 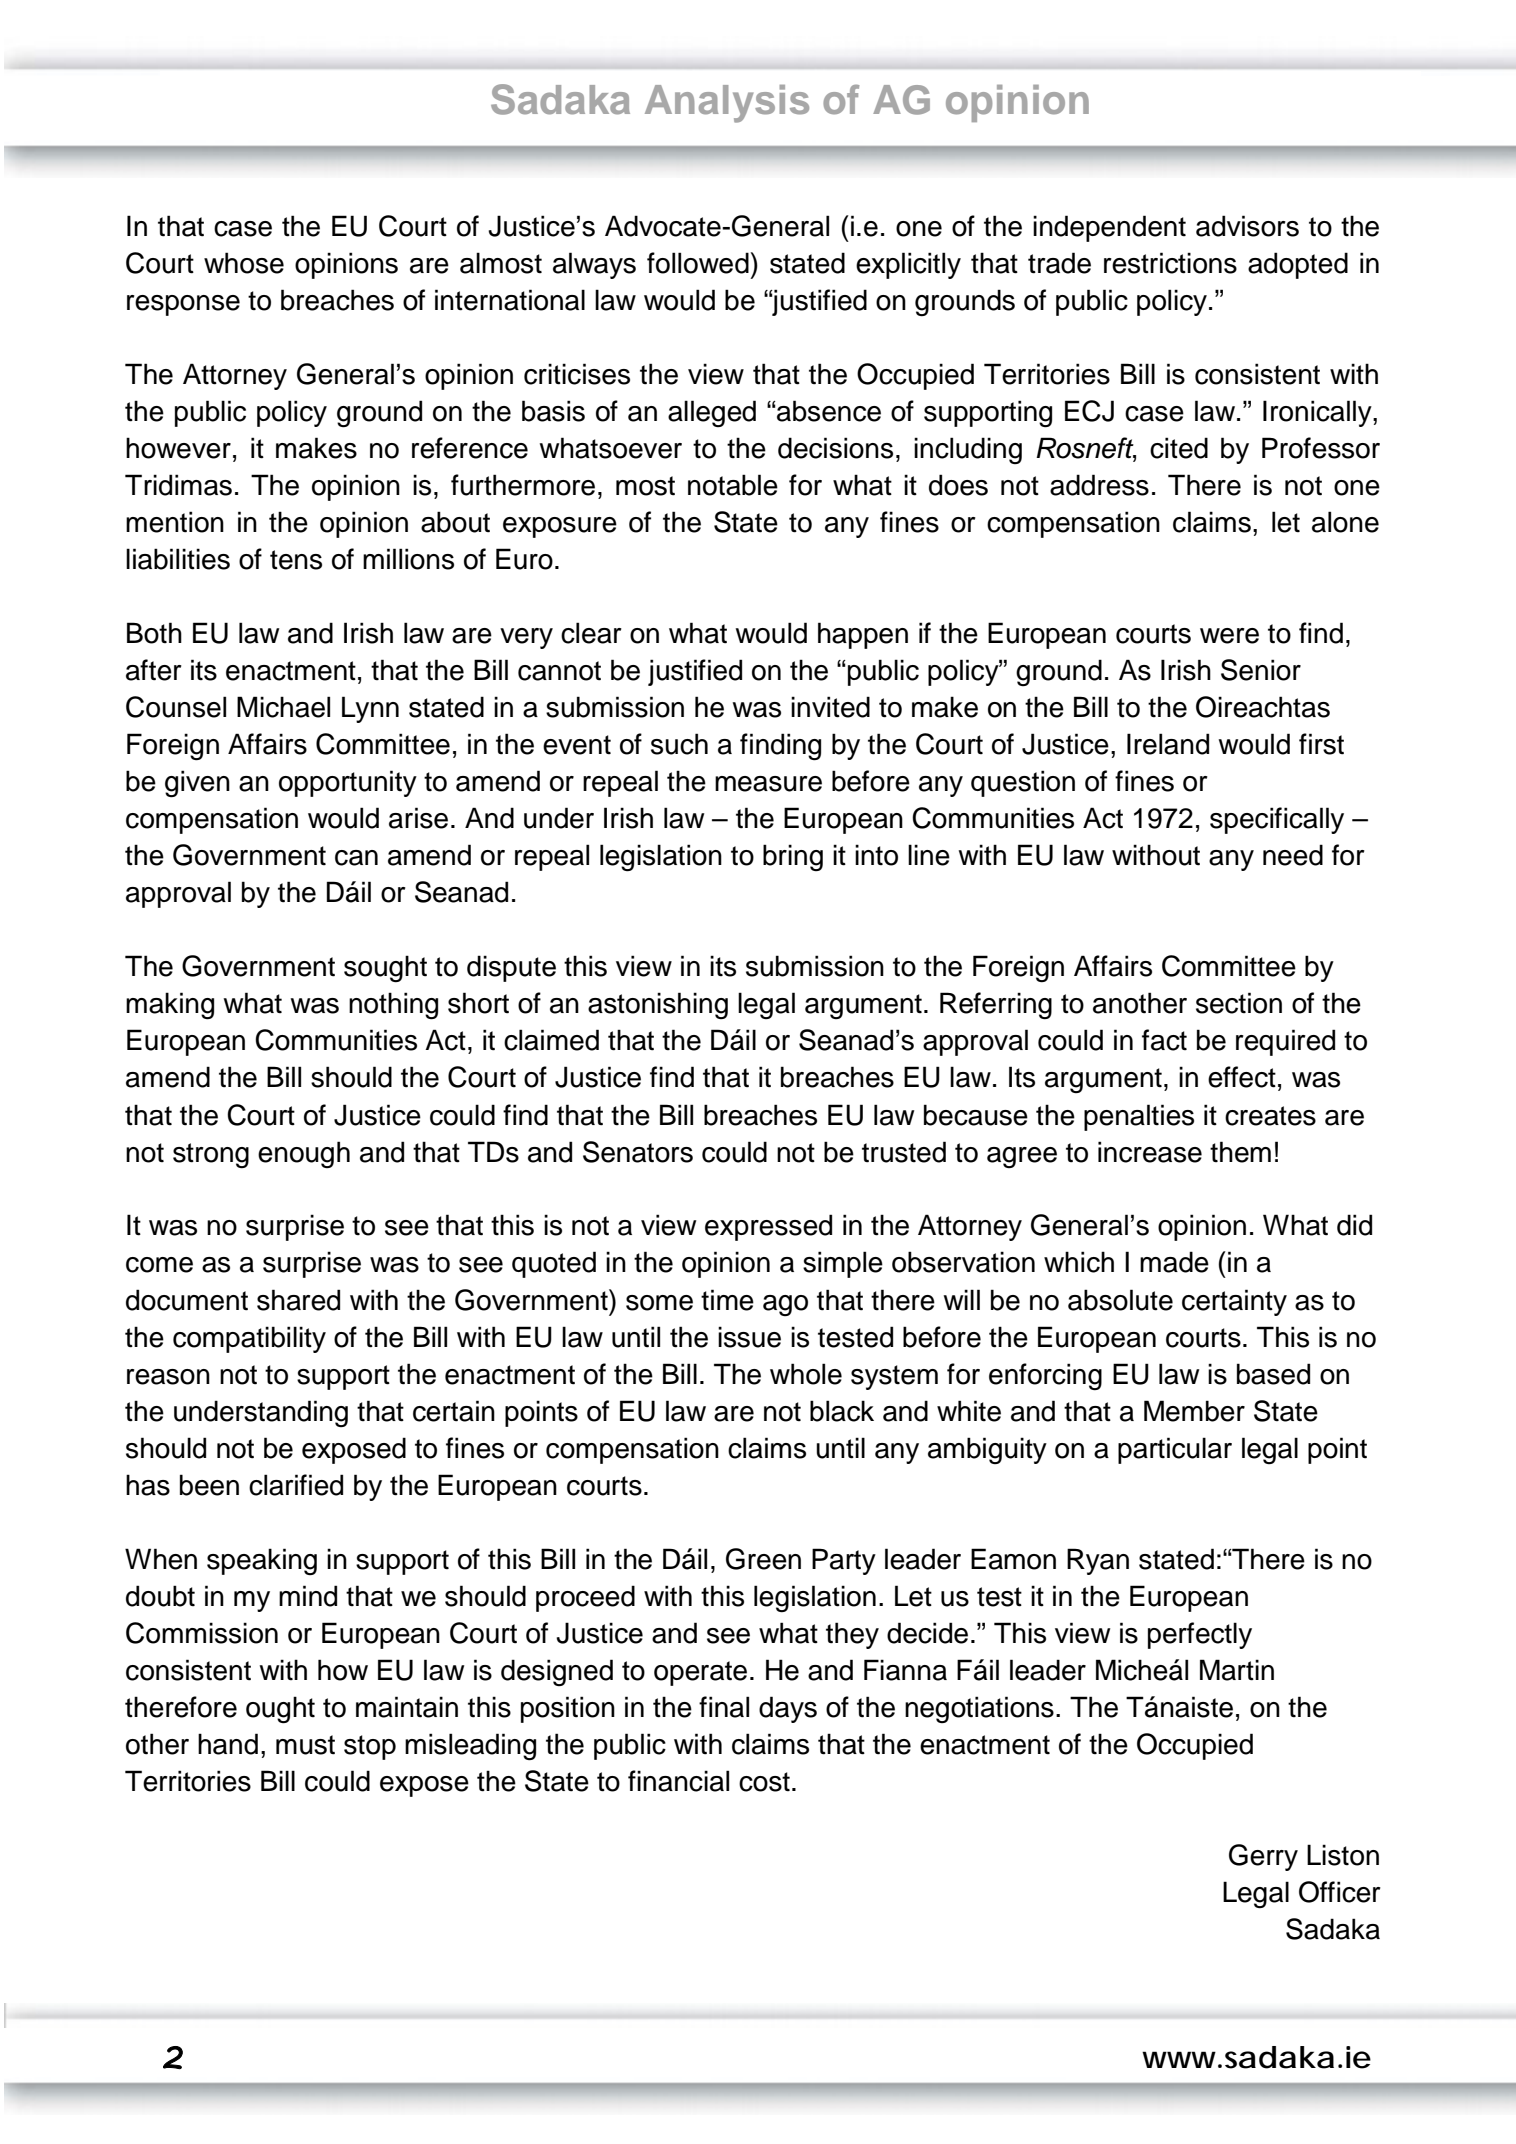 What do you see at coordinates (296, 560) in the document?
I see `tens` at bounding box center [296, 560].
